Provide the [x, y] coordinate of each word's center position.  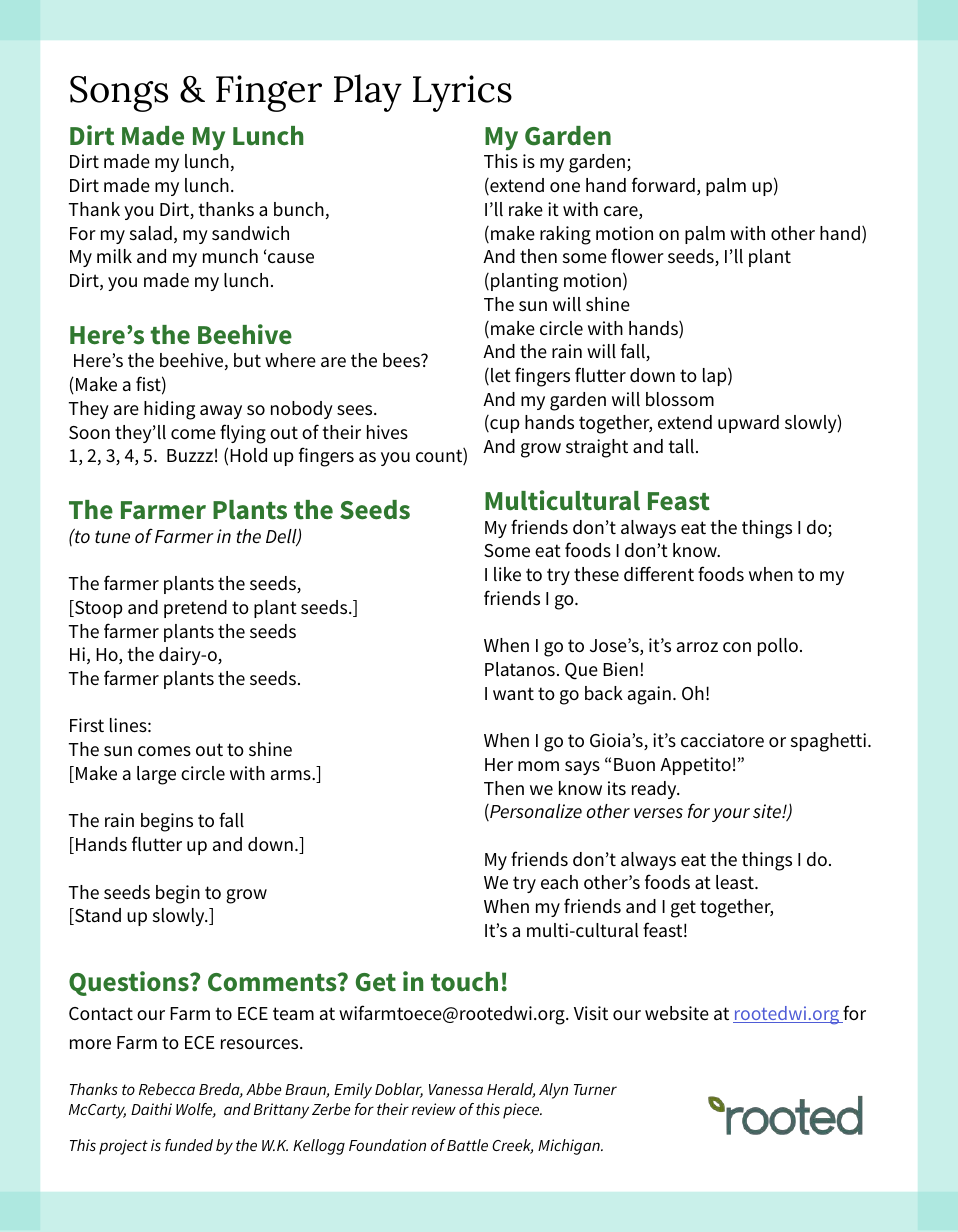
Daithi [151, 1109]
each [559, 882]
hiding [169, 410]
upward [748, 424]
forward [663, 184]
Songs [119, 94]
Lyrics [462, 93]
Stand [97, 916]
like [507, 574]
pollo [779, 647]
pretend [195, 609]
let [501, 375]
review [434, 1109]
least [736, 882]
